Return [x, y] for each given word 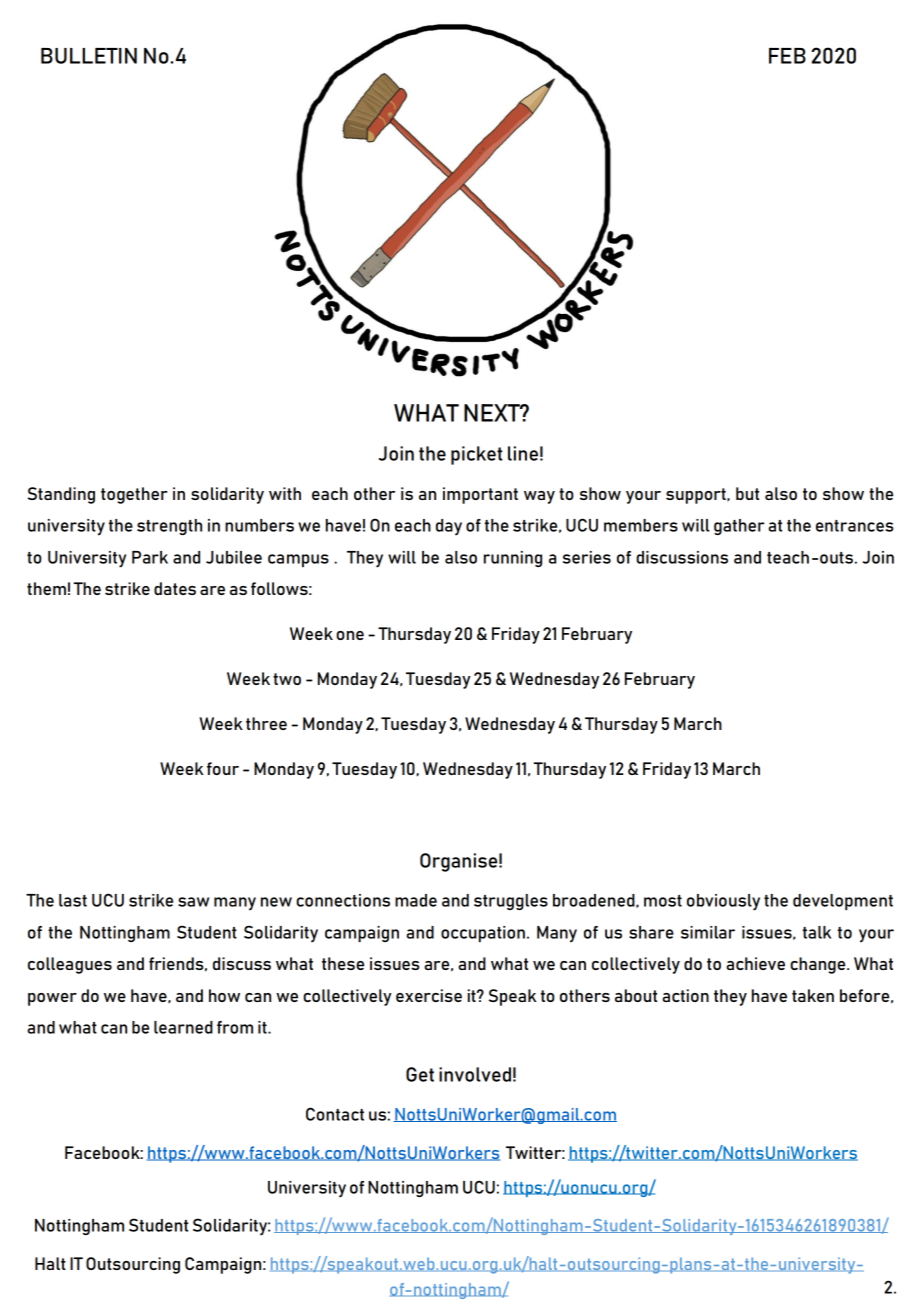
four [223, 768]
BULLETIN [89, 56]
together [134, 495]
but [747, 493]
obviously [723, 902]
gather [739, 527]
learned [183, 1027]
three [266, 723]
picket [476, 455]
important [480, 495]
